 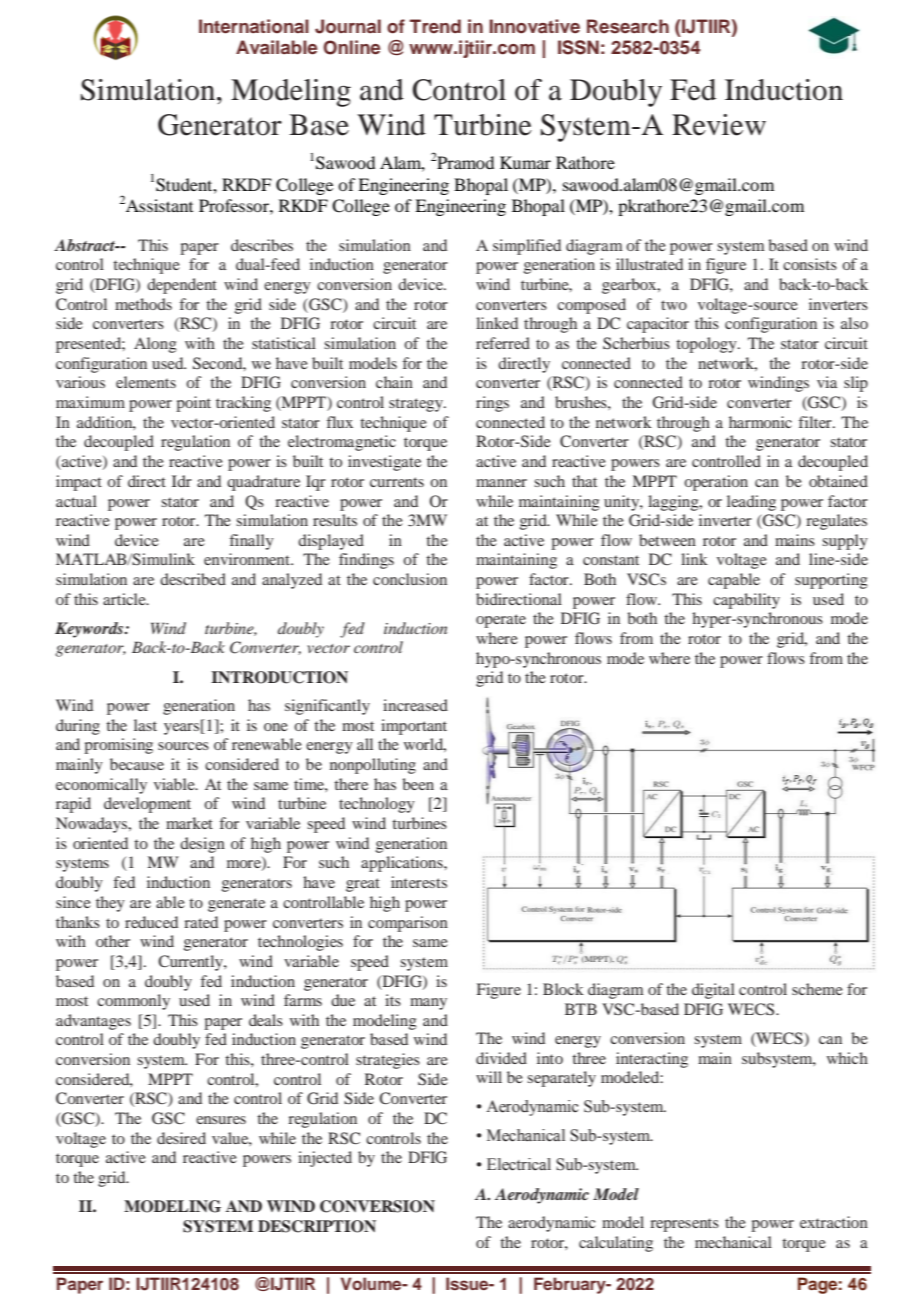 I want to click on referred, so click(x=503, y=343).
